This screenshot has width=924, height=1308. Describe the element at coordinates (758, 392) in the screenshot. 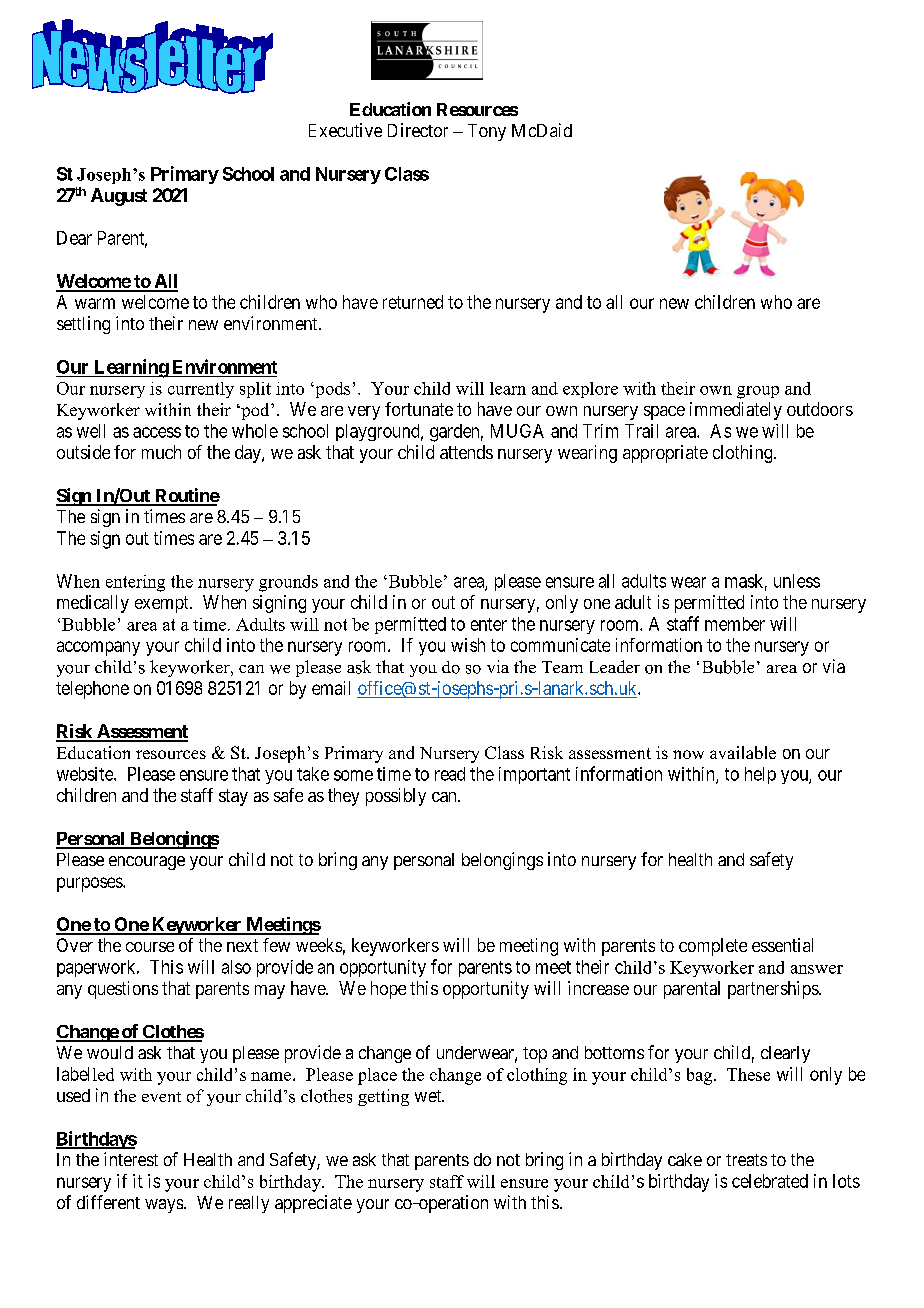

I see `group` at that location.
